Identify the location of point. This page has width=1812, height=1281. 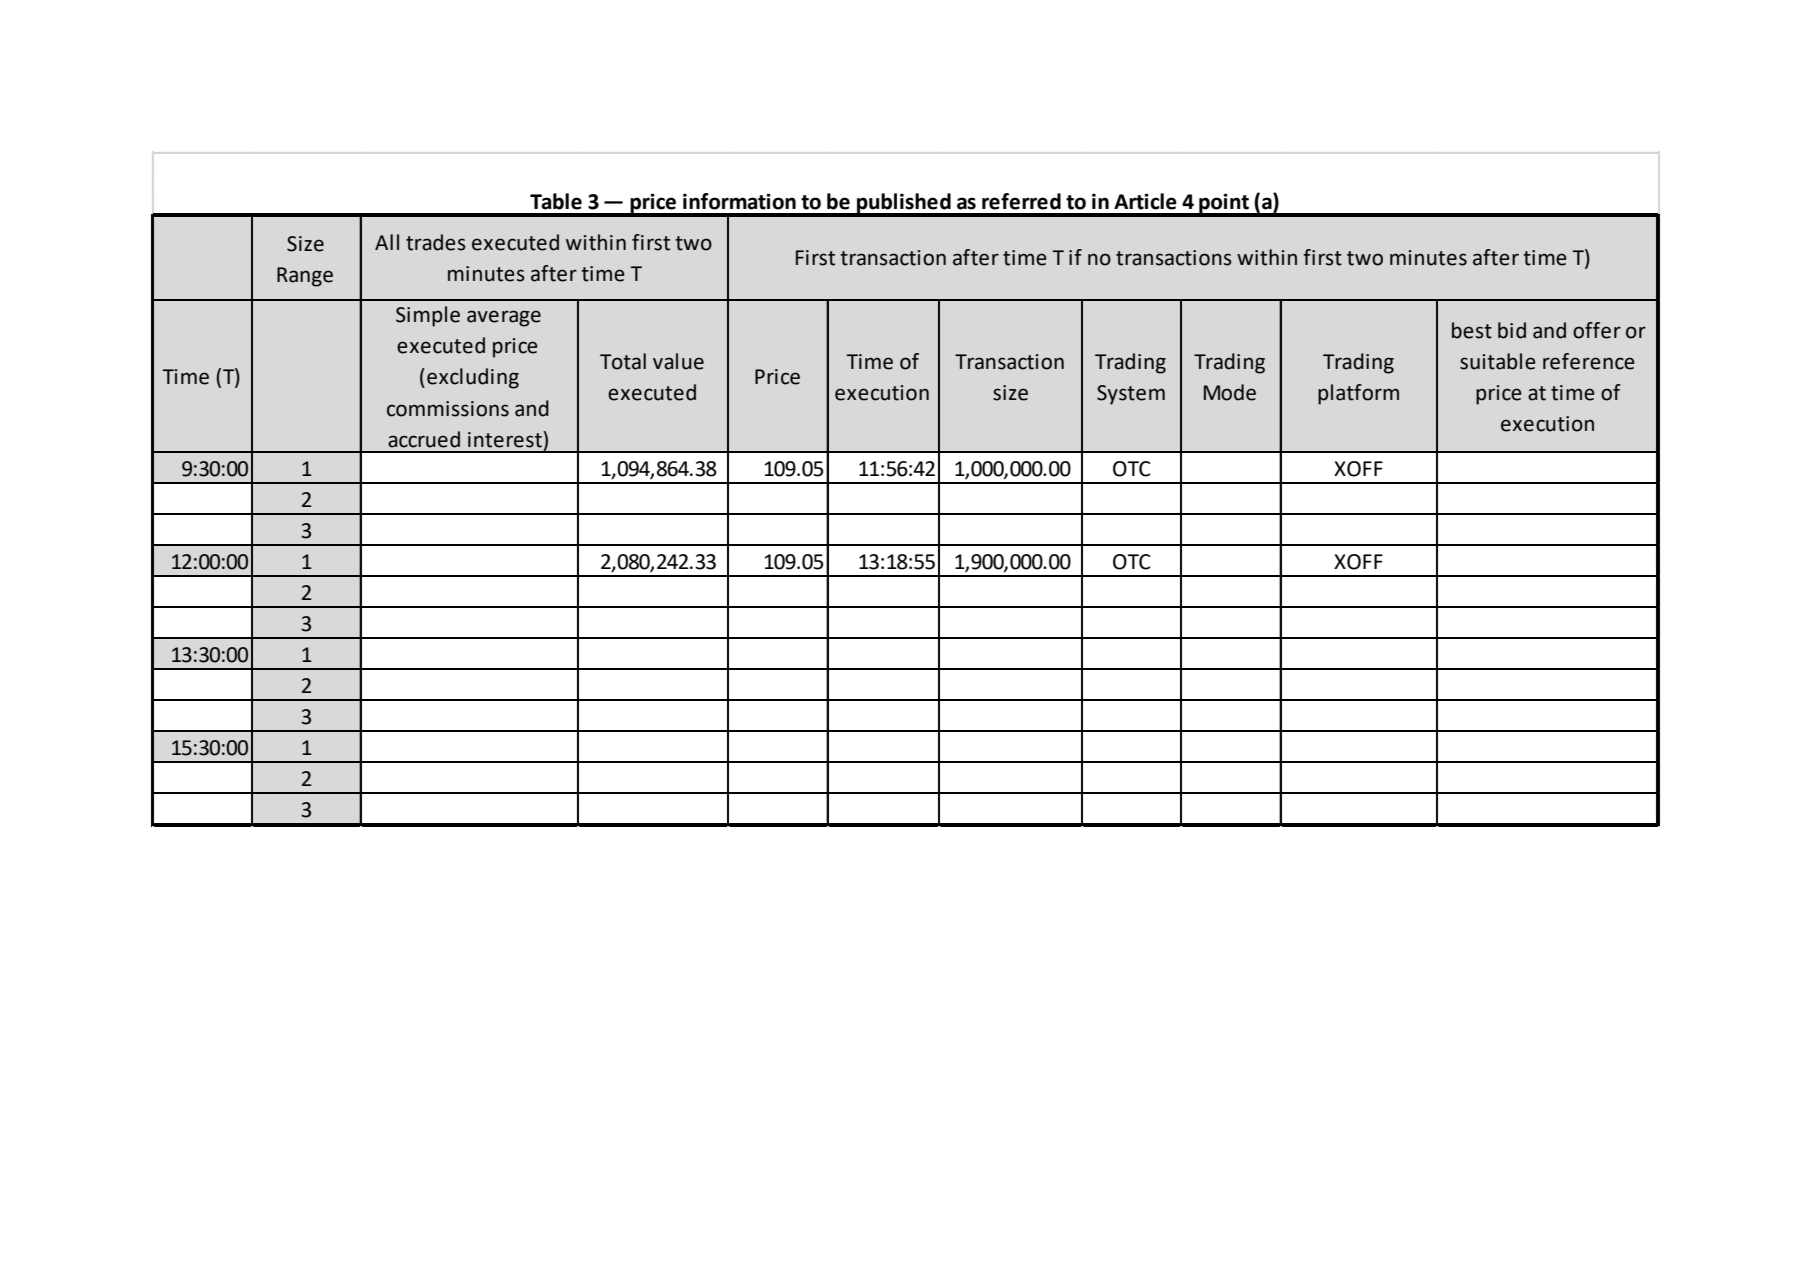
(1224, 204).
